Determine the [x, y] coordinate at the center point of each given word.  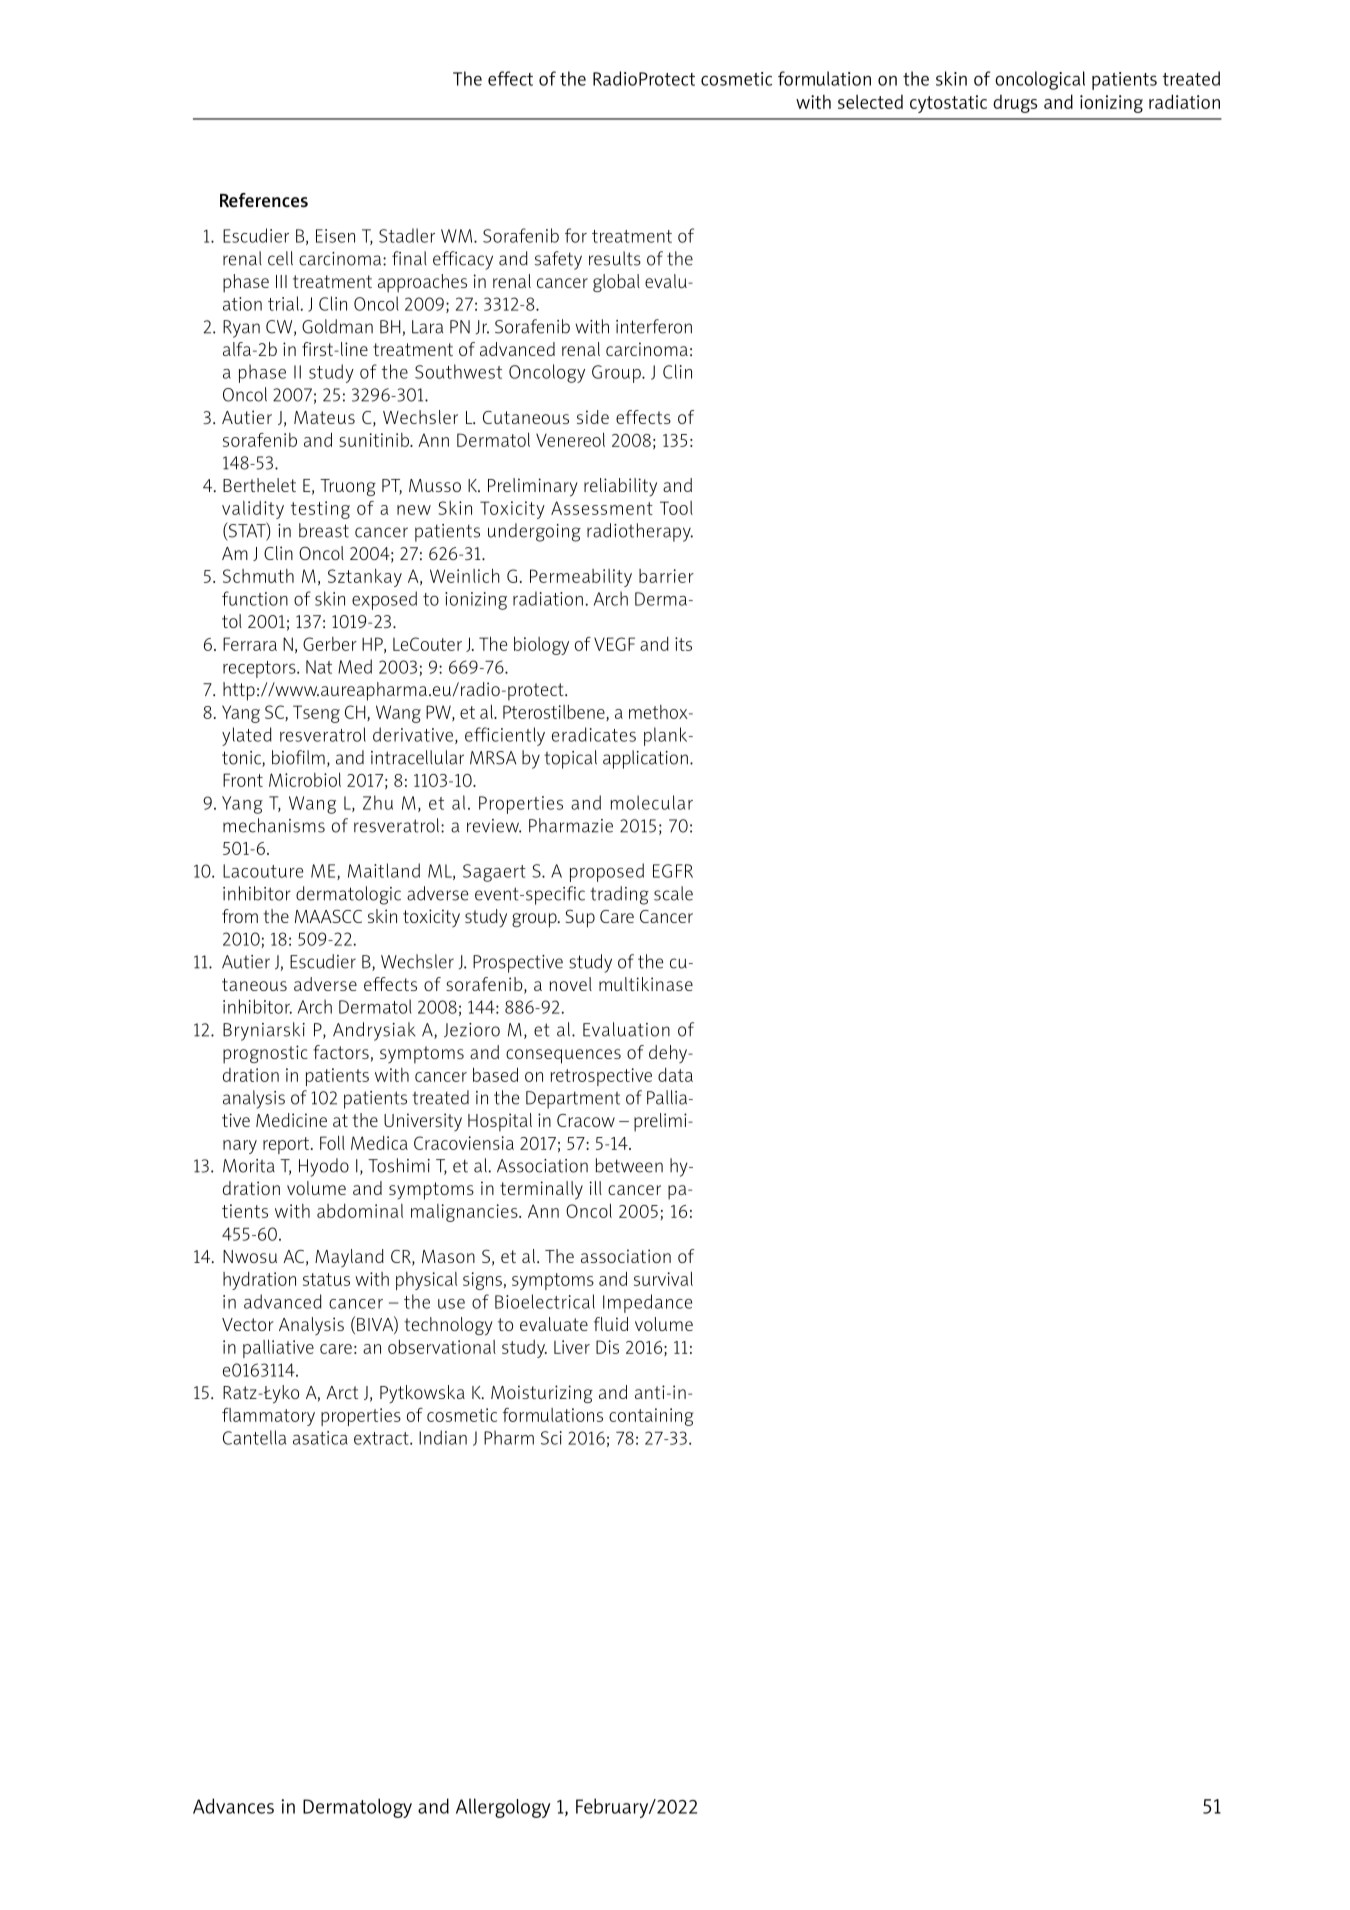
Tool [676, 508]
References [264, 200]
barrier [666, 576]
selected [870, 101]
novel [570, 984]
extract [382, 1438]
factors [341, 1052]
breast [324, 530]
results [615, 258]
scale [673, 893]
